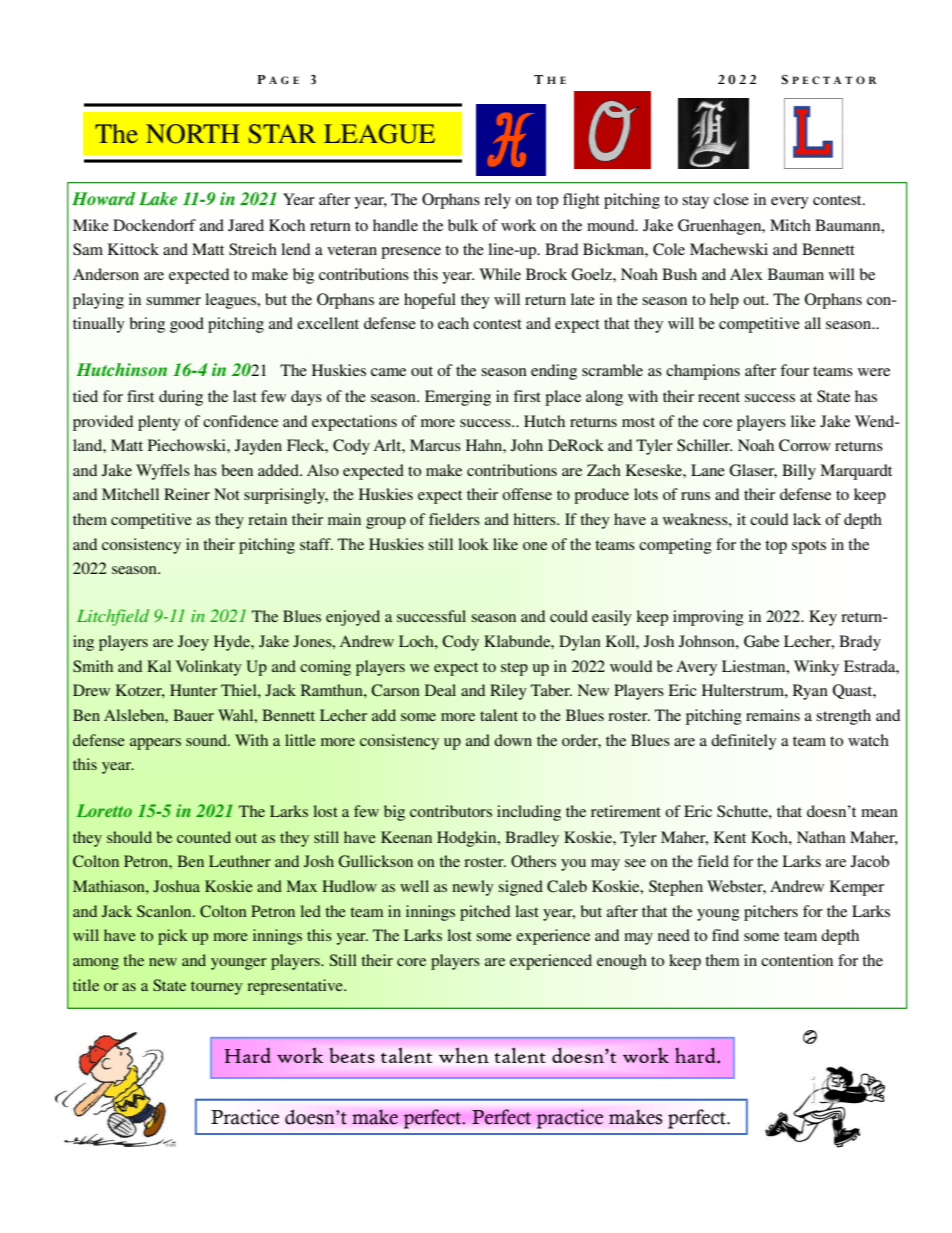 Image resolution: width=952 pixels, height=1233 pixels. I want to click on tourney, so click(216, 988).
